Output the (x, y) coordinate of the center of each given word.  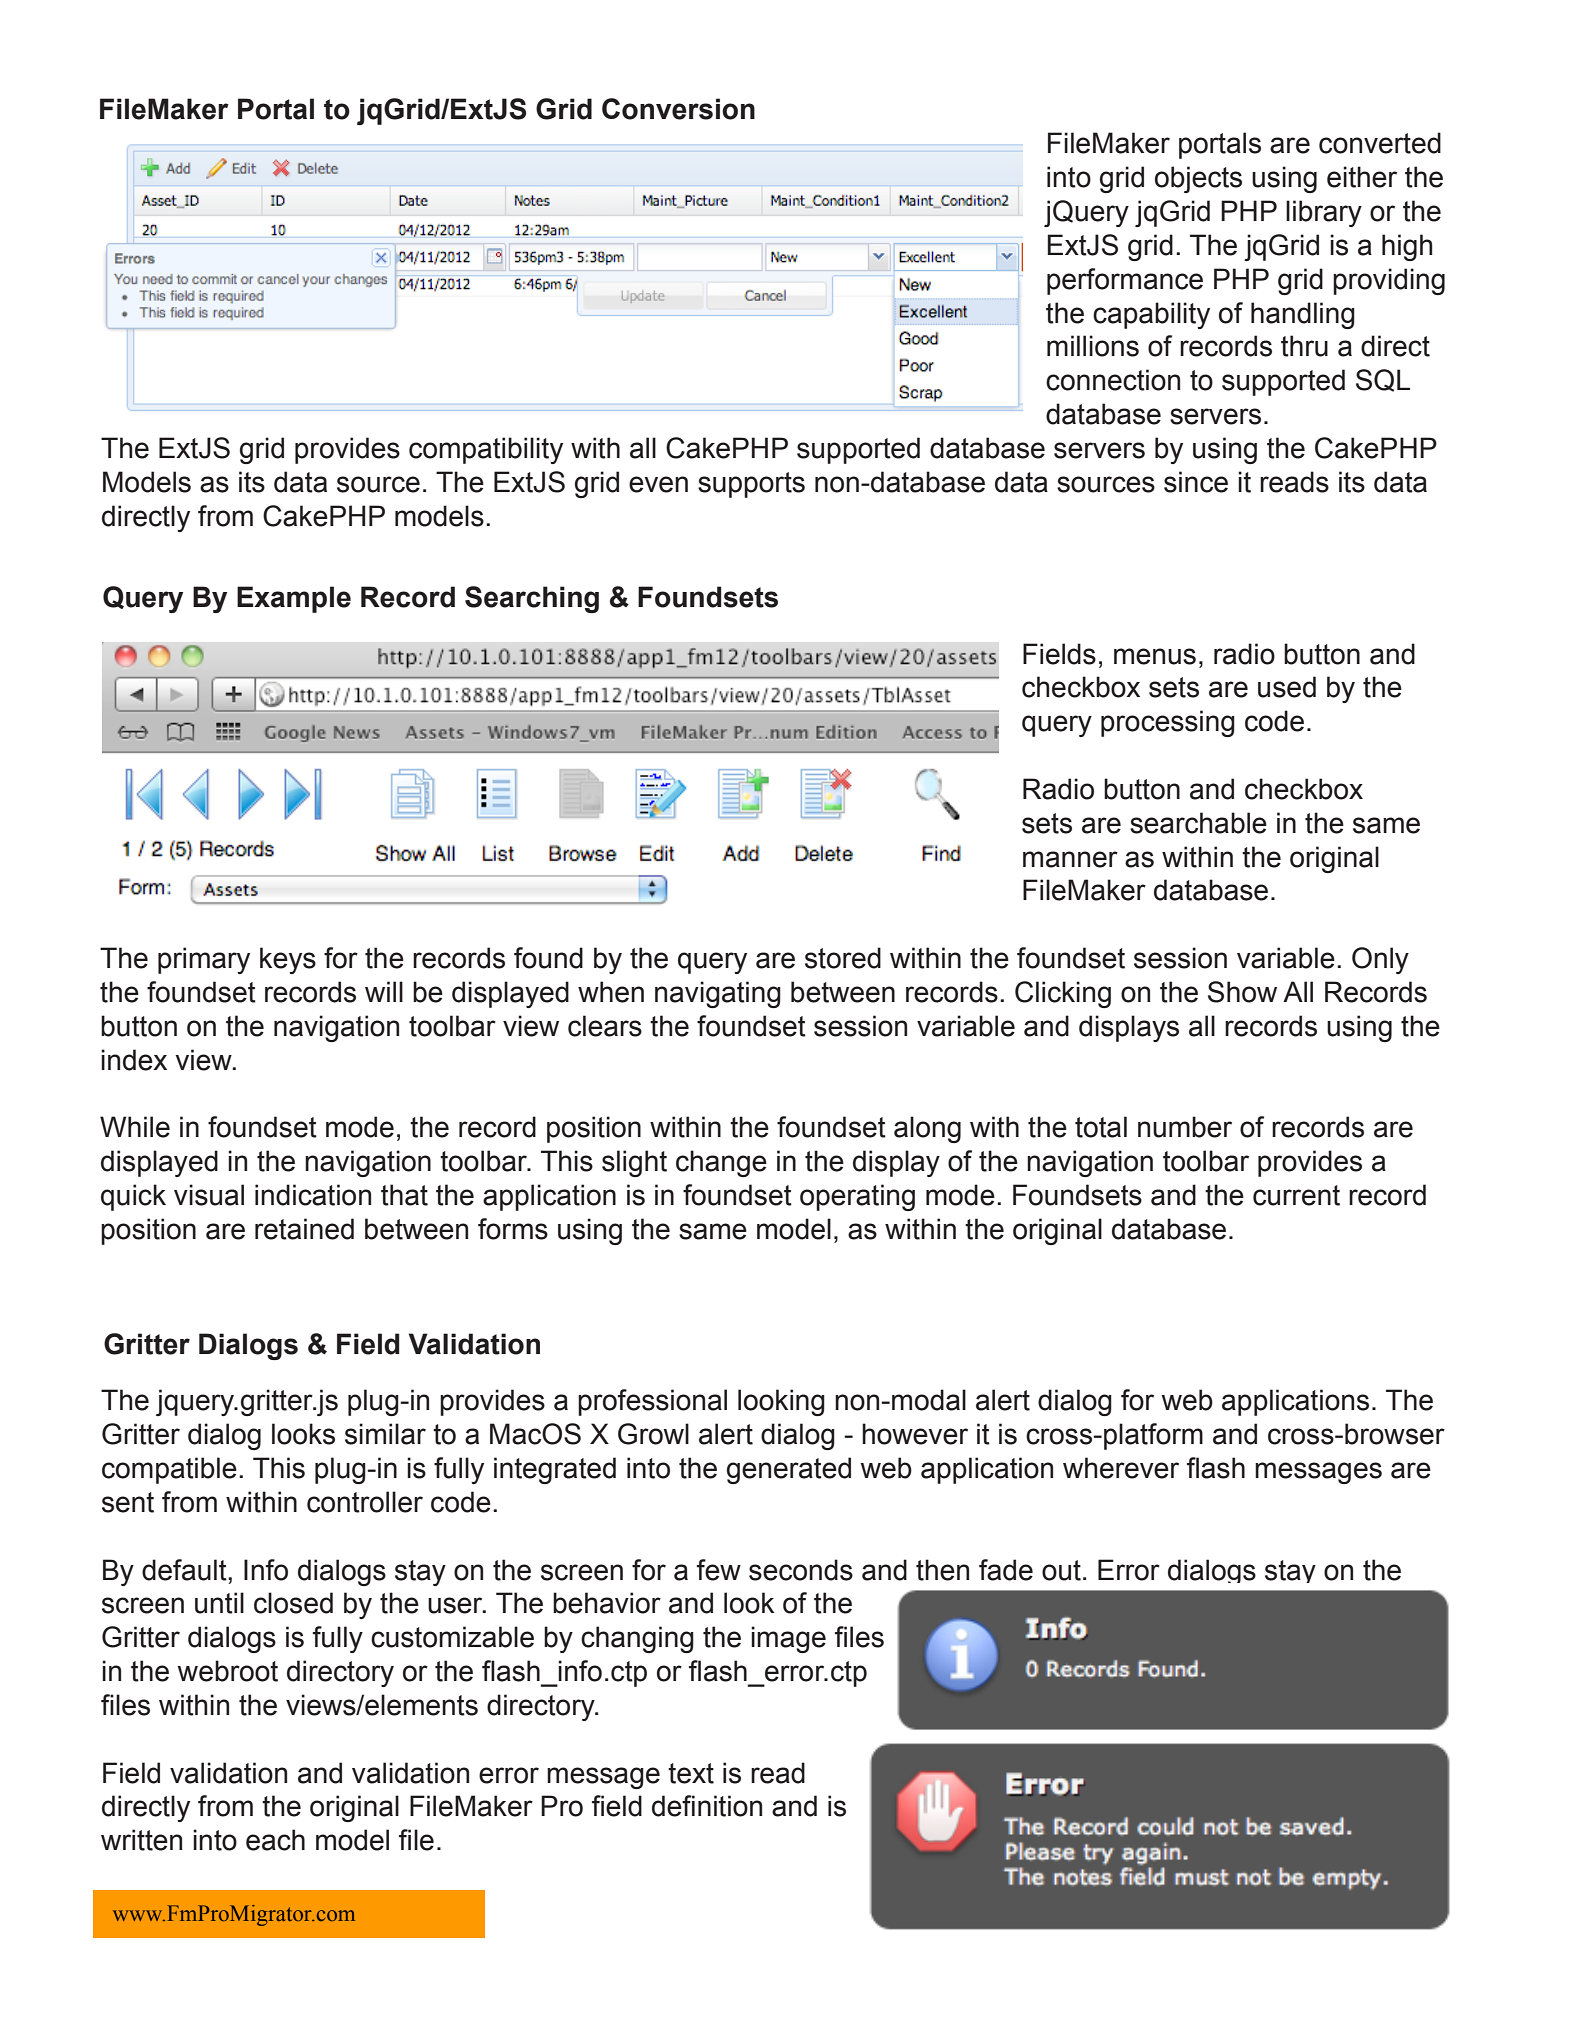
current (1296, 1195)
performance (1125, 281)
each (275, 1840)
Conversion (678, 109)
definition (707, 1806)
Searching (532, 599)
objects (1198, 179)
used (1287, 687)
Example (294, 599)
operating (857, 1197)
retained (304, 1229)
